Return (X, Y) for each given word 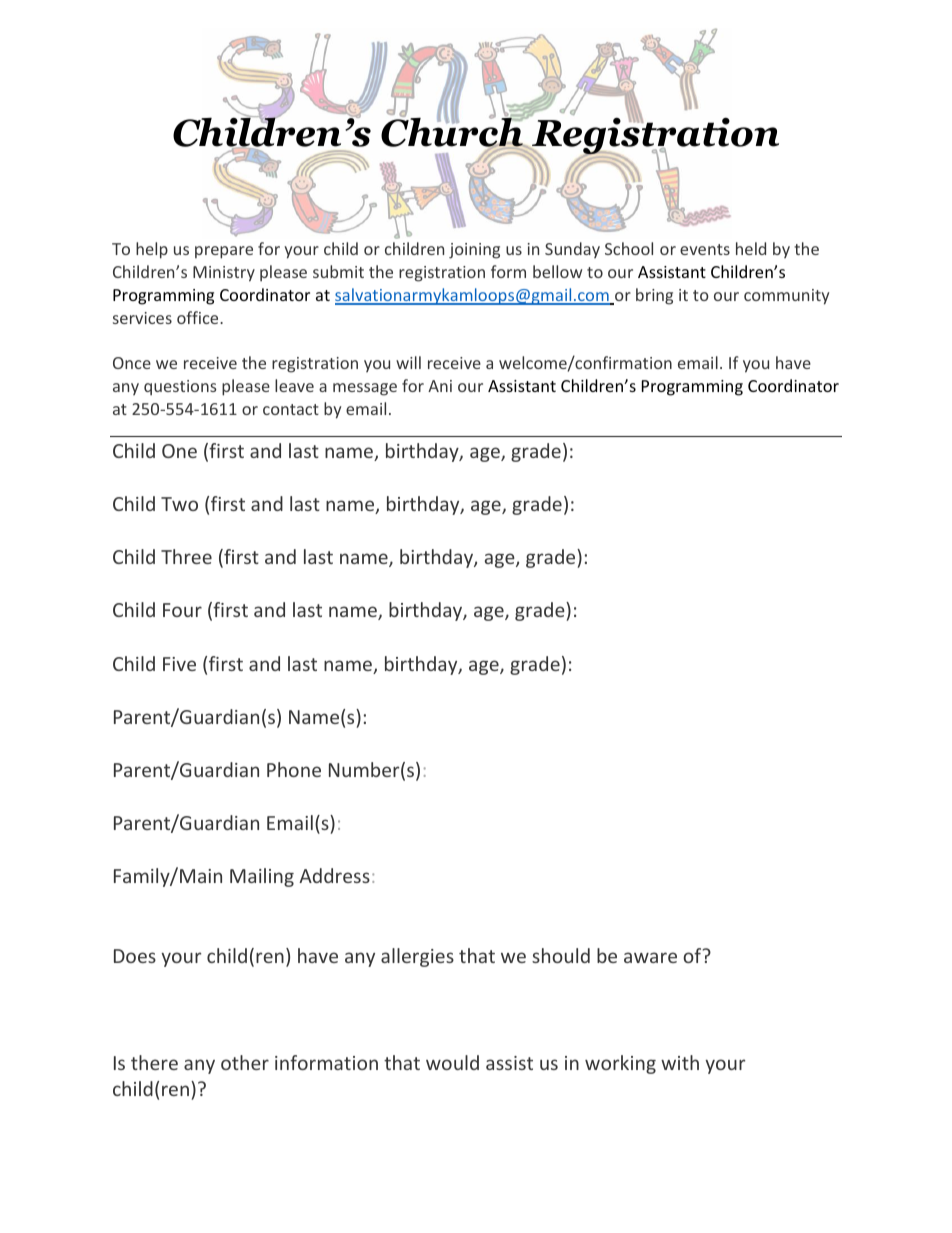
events (705, 249)
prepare (224, 252)
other (245, 1062)
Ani (440, 386)
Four (182, 610)
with (680, 1062)
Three (186, 556)
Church (453, 132)
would (452, 1062)
